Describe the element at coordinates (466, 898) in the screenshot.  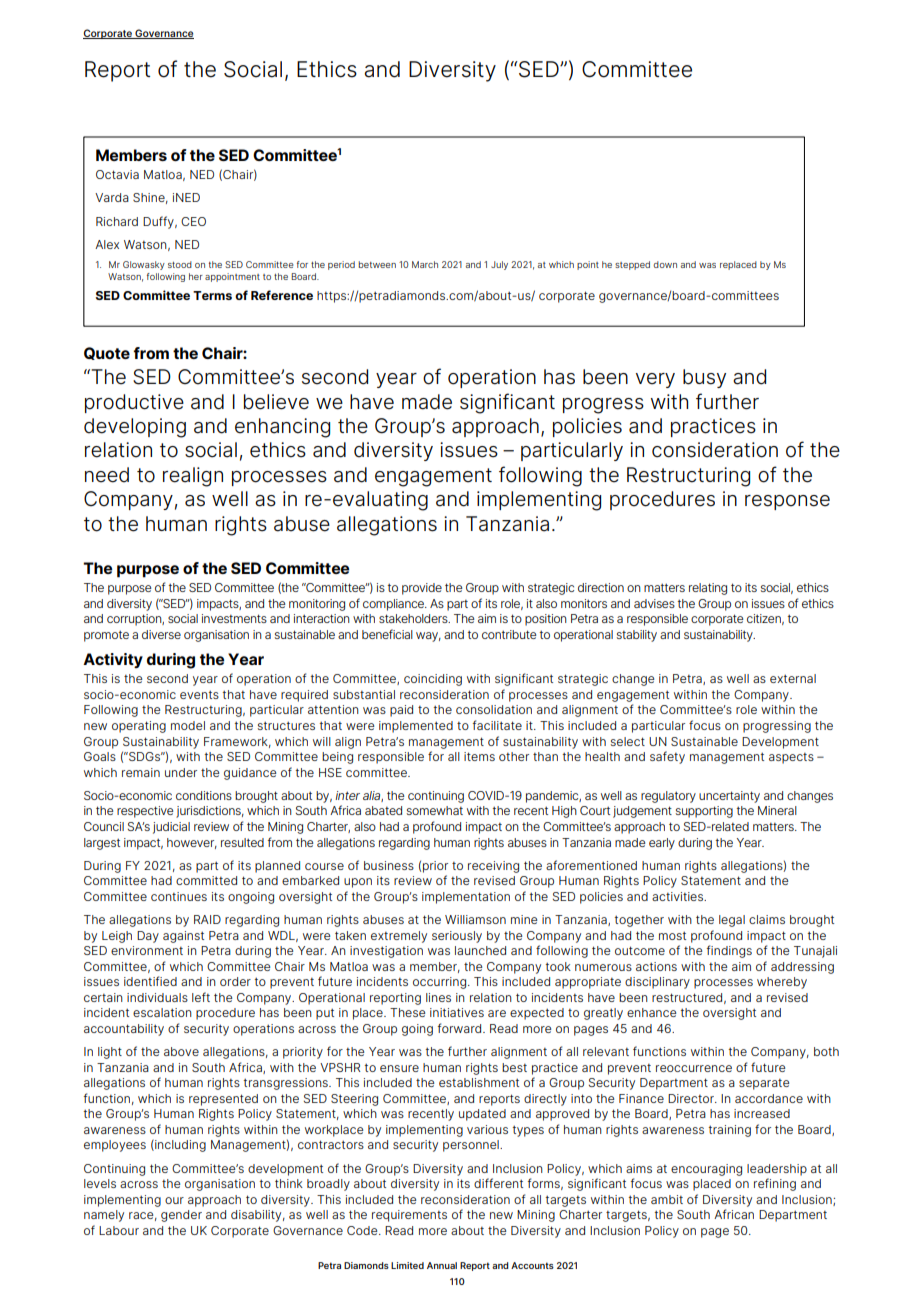
I see `implementation` at that location.
